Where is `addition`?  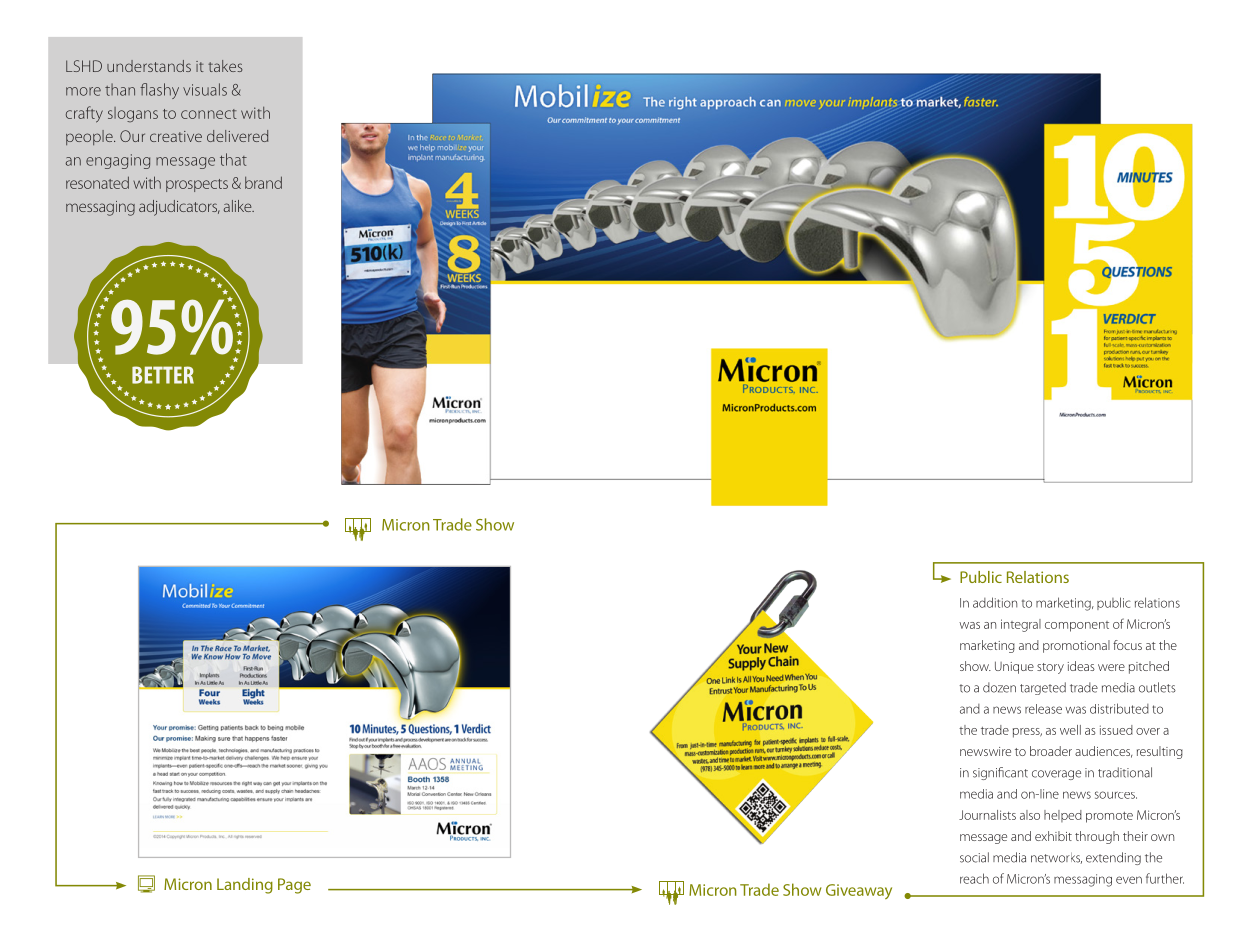 addition is located at coordinates (995, 602).
